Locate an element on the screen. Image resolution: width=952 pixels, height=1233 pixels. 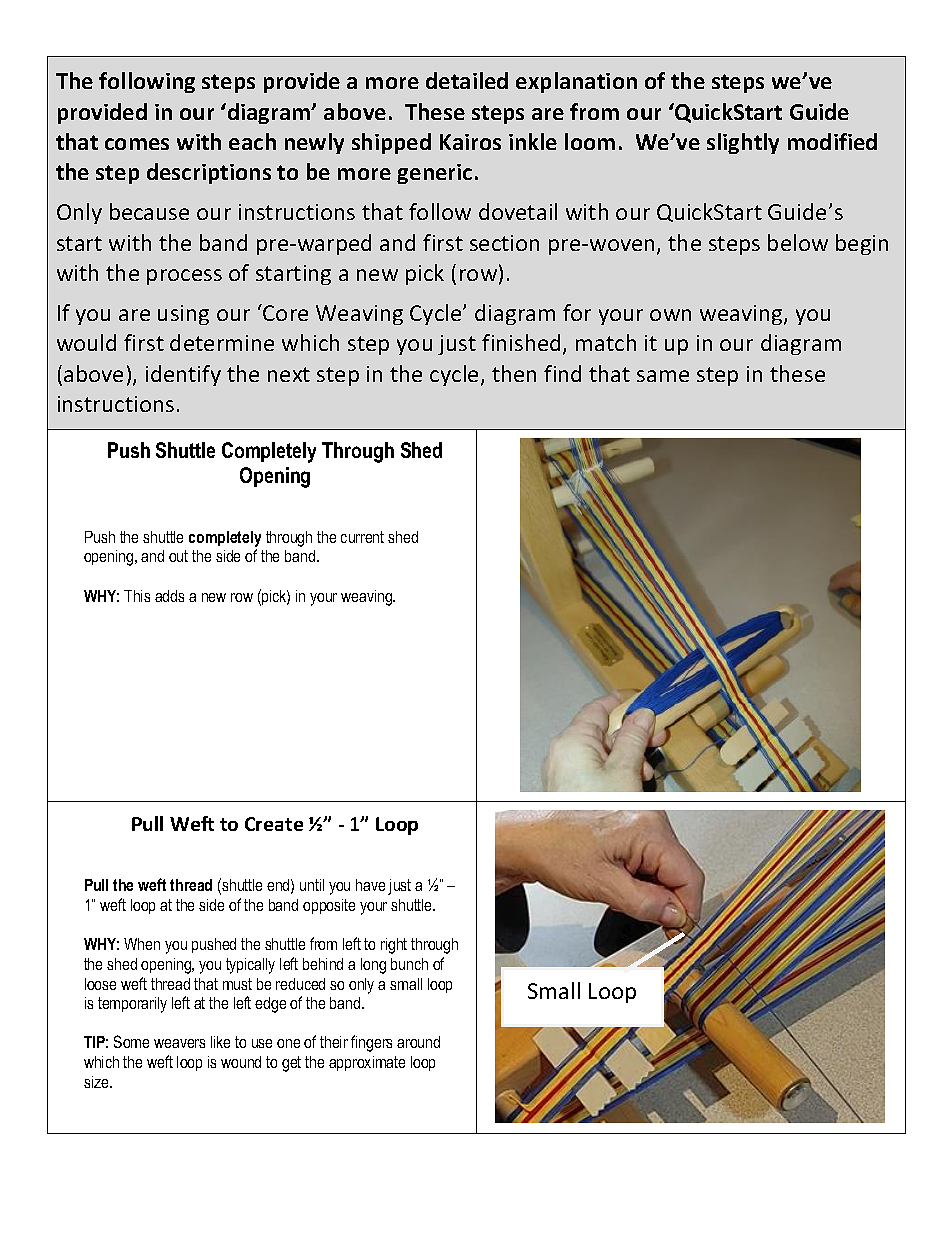
detailed is located at coordinates (467, 80).
